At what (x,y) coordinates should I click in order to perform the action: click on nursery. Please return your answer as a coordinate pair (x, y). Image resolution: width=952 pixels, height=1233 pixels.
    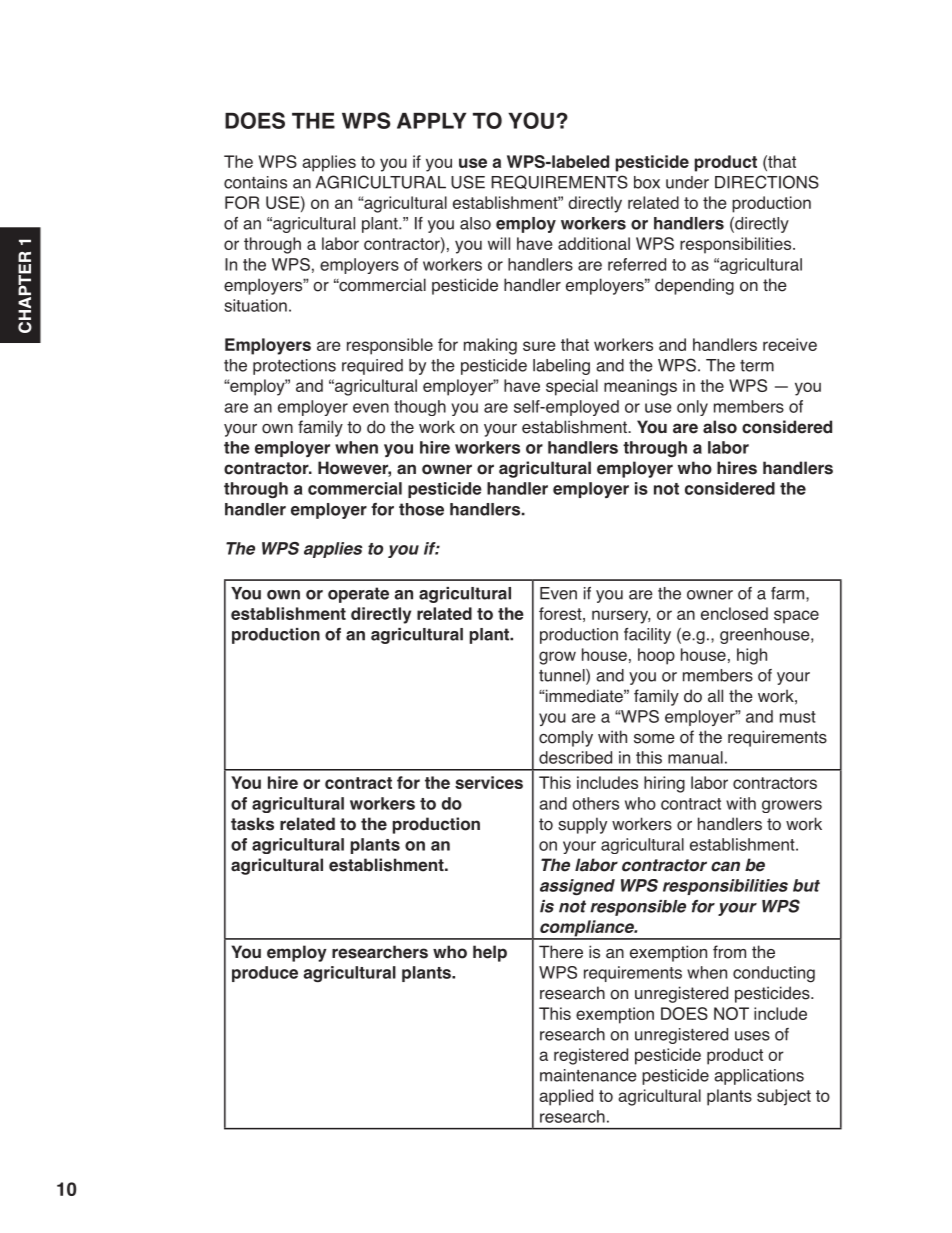
    Looking at the image, I should click on (621, 617).
